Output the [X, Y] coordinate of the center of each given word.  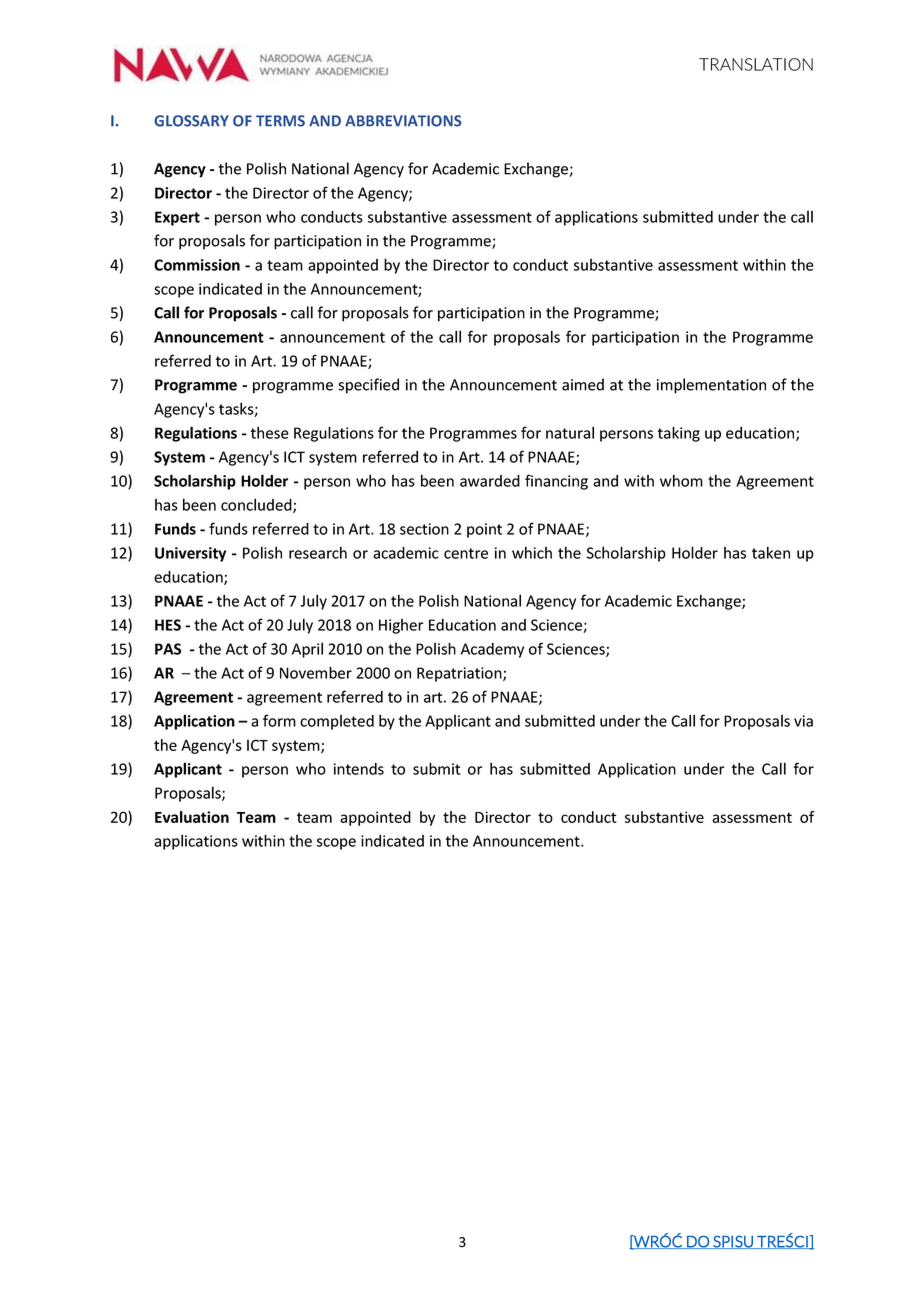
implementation [711, 386]
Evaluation [192, 817]
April [307, 650]
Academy [492, 650]
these [270, 432]
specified [368, 386]
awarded [490, 481]
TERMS [280, 121]
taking [679, 434]
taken [771, 552]
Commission [197, 265]
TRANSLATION [756, 64]
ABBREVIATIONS [403, 121]
